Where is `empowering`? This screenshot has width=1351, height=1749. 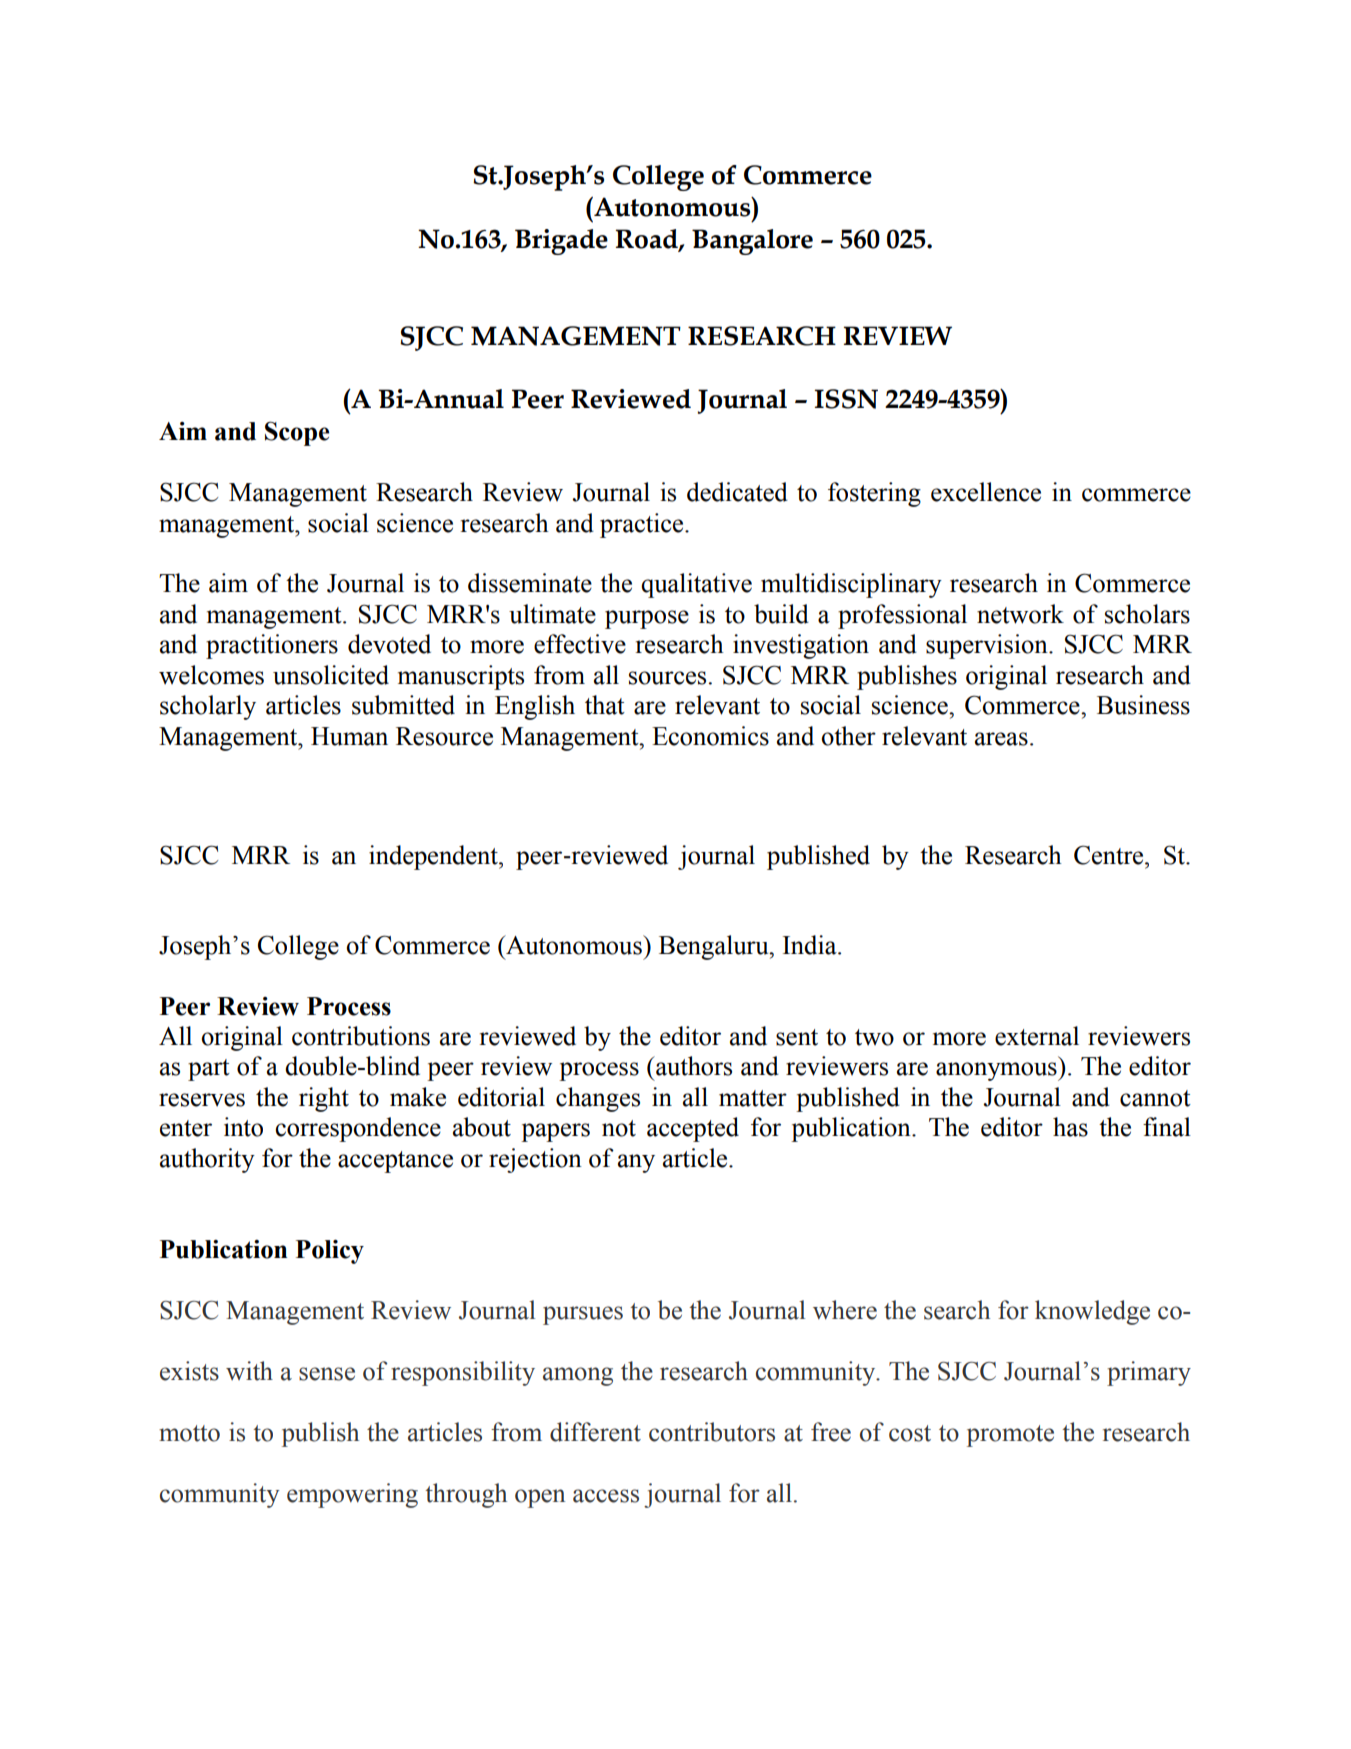 empowering is located at coordinates (352, 1495).
